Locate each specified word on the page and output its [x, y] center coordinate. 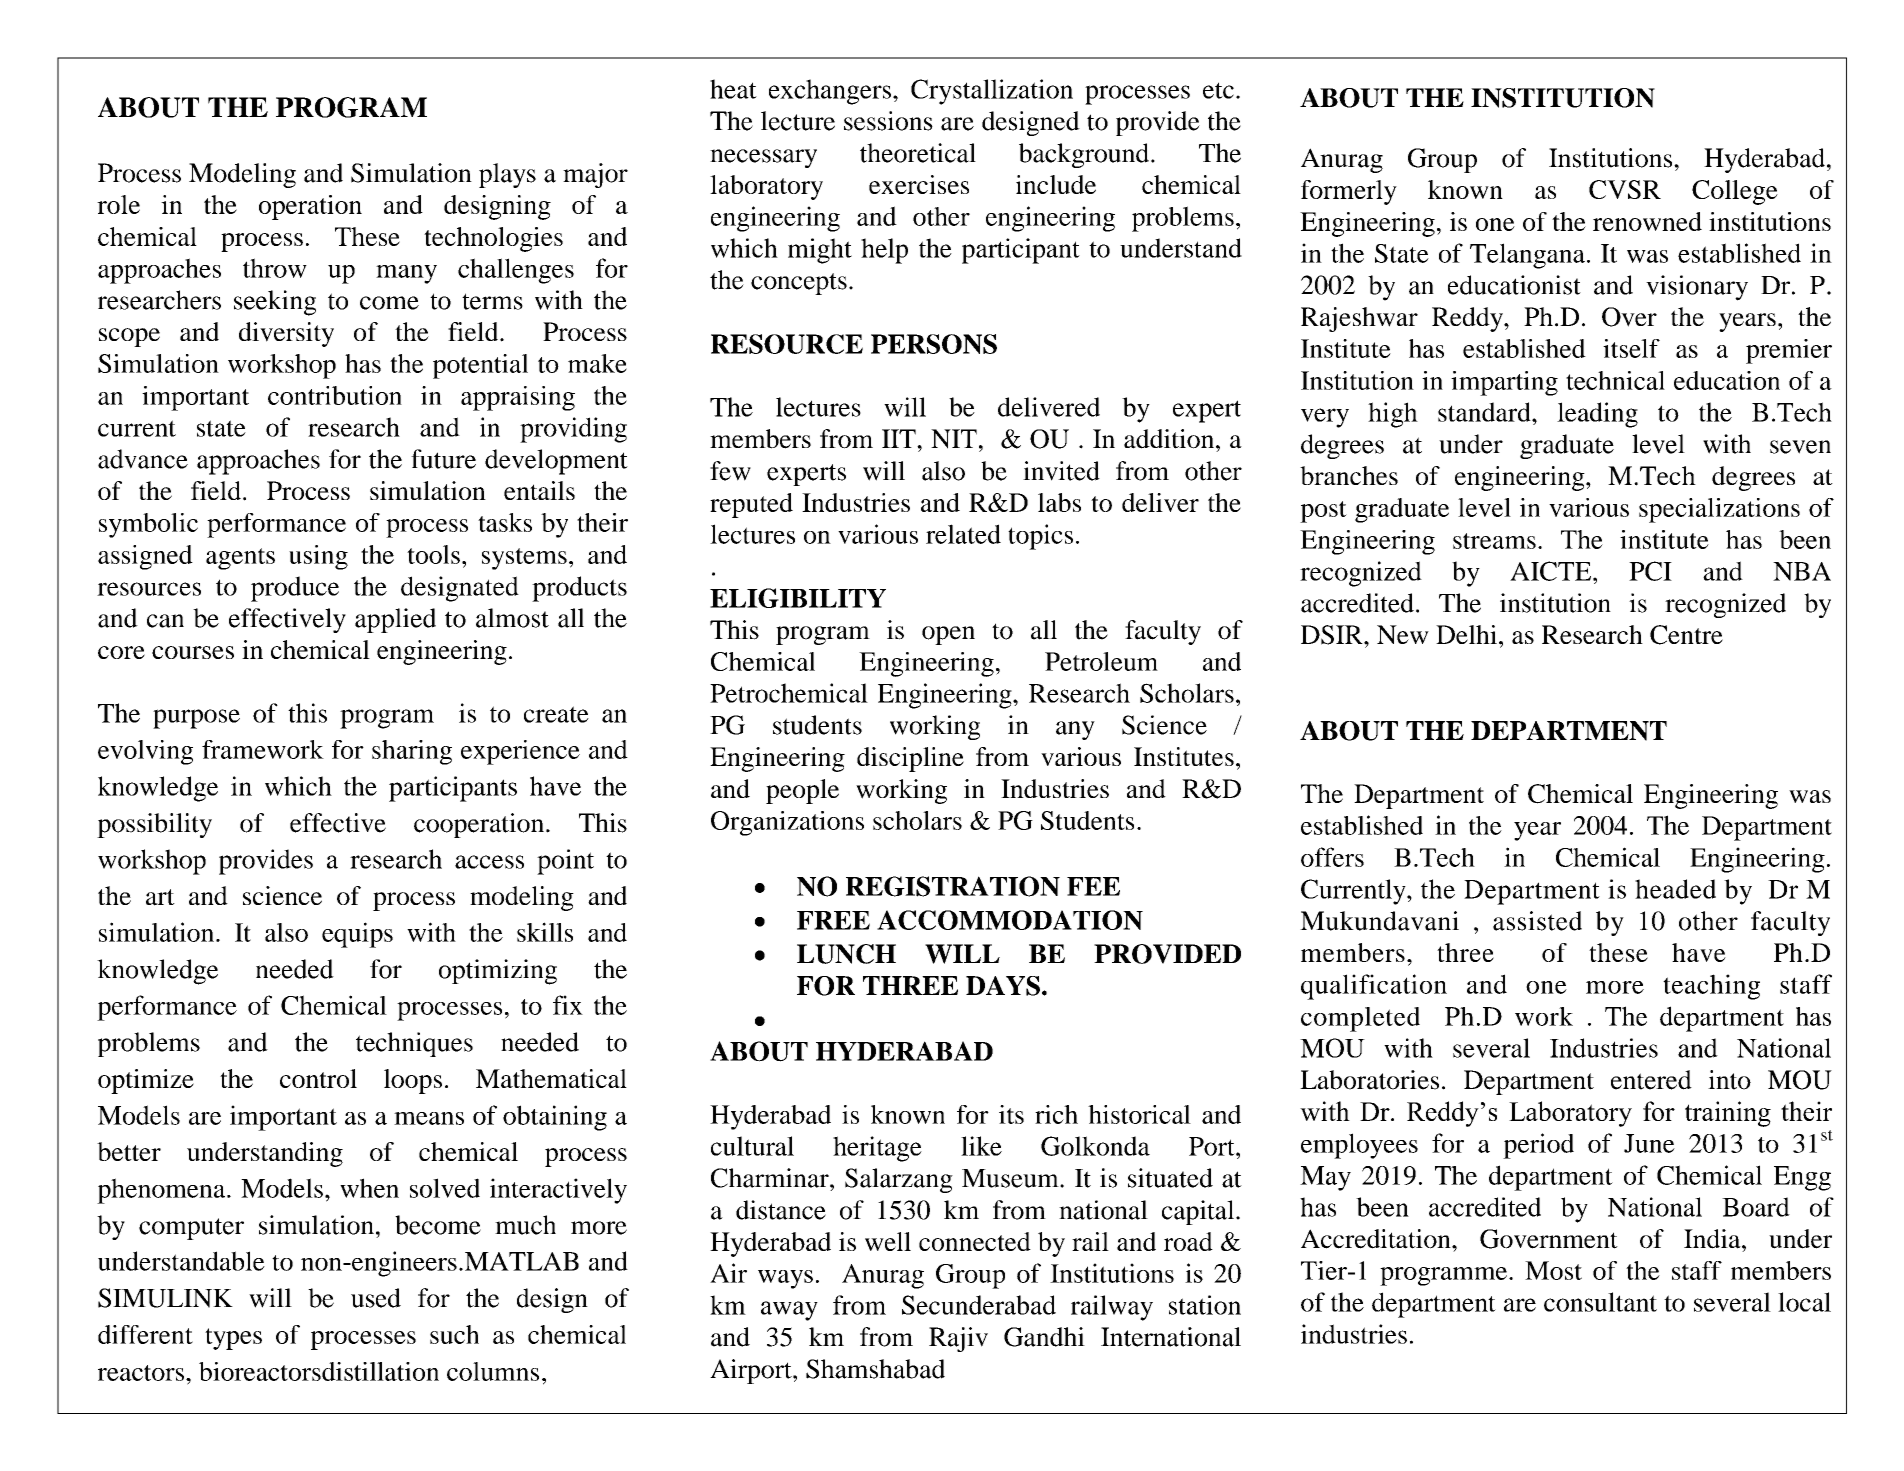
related [963, 534]
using [318, 557]
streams [1494, 541]
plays [507, 175]
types [233, 1339]
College [1735, 192]
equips [357, 935]
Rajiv [958, 1339]
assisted [1537, 921]
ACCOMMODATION [1010, 920]
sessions [888, 121]
